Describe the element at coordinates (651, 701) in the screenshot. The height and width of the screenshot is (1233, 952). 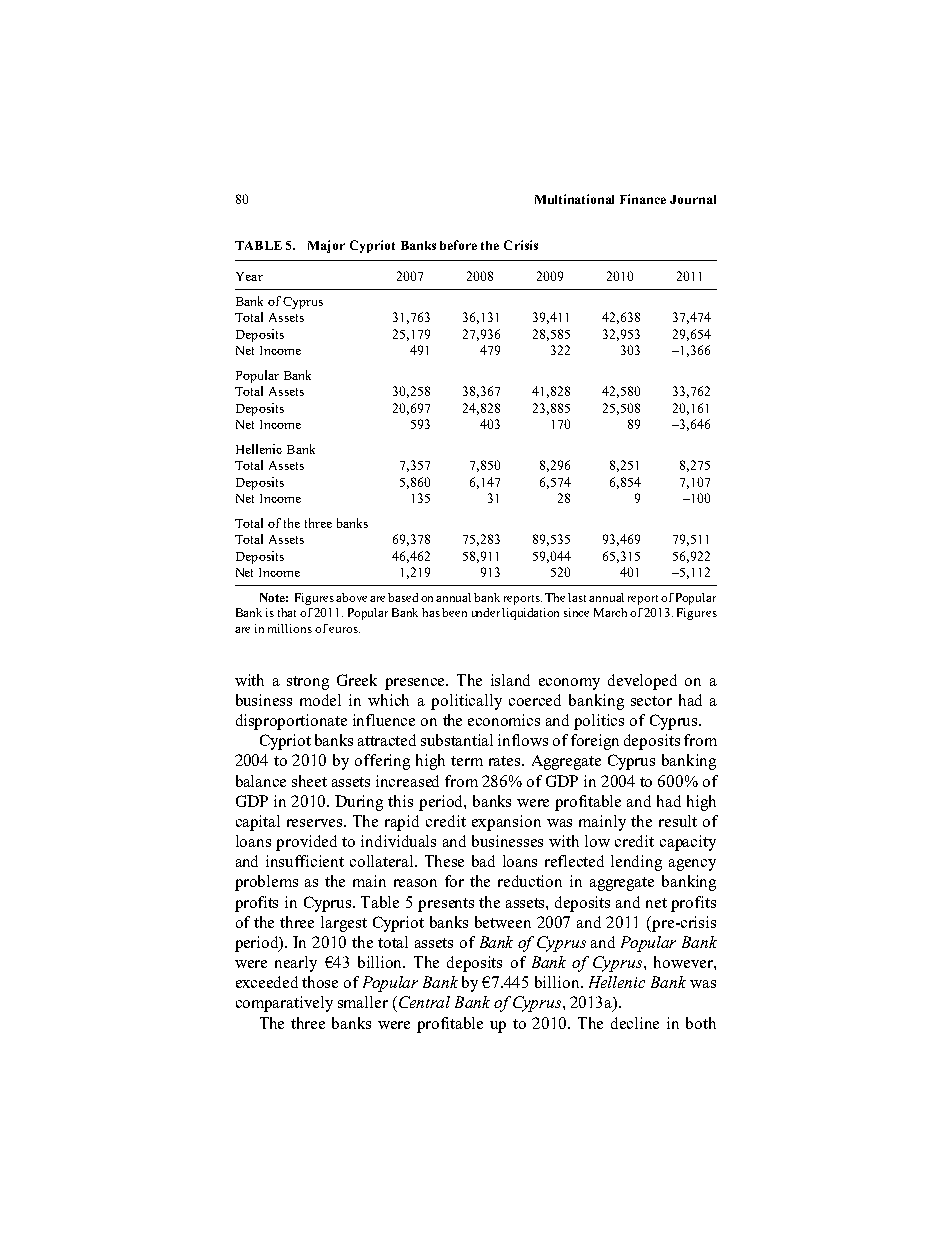
I see `sector` at that location.
